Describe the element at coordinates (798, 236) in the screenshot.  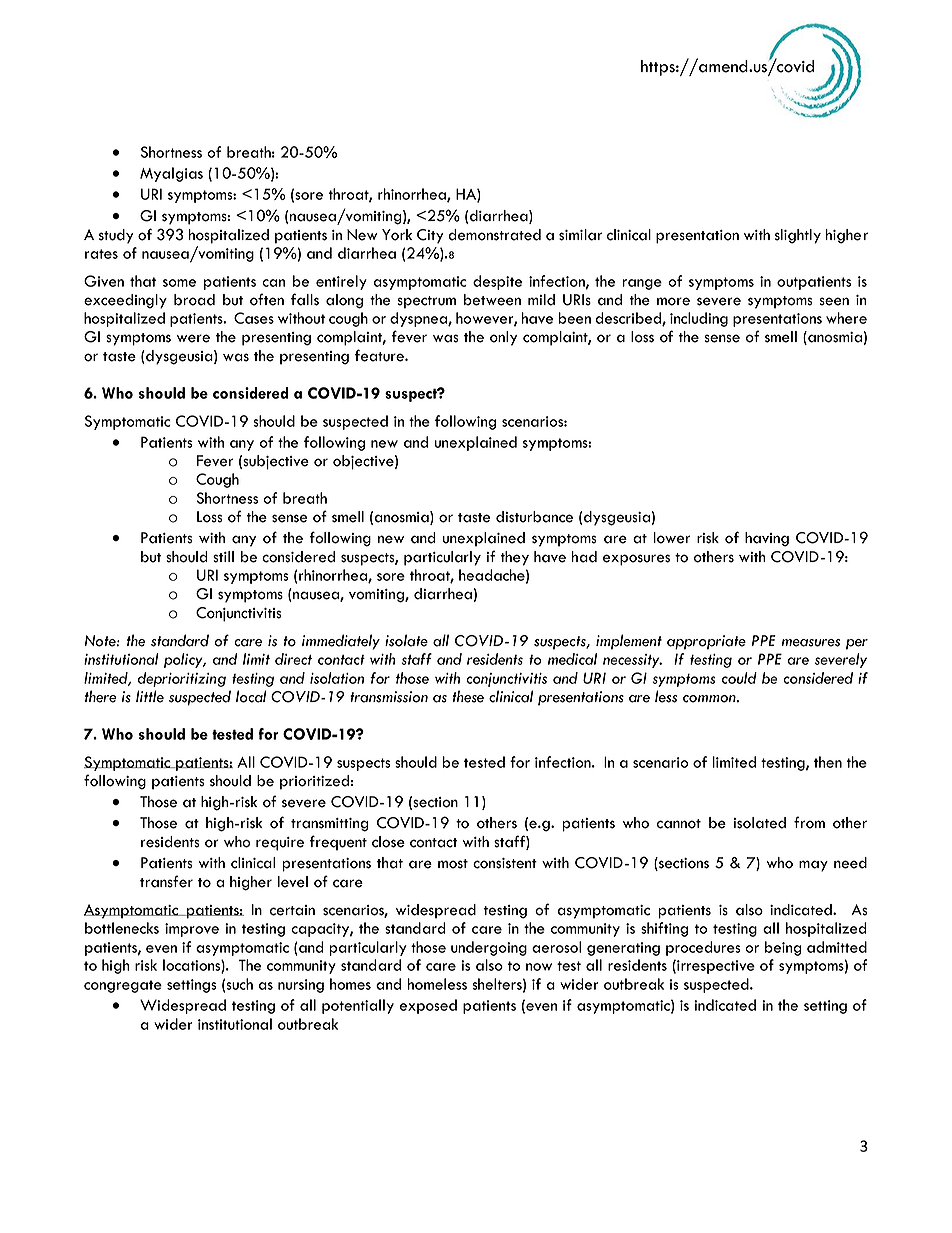
I see `slightly` at that location.
